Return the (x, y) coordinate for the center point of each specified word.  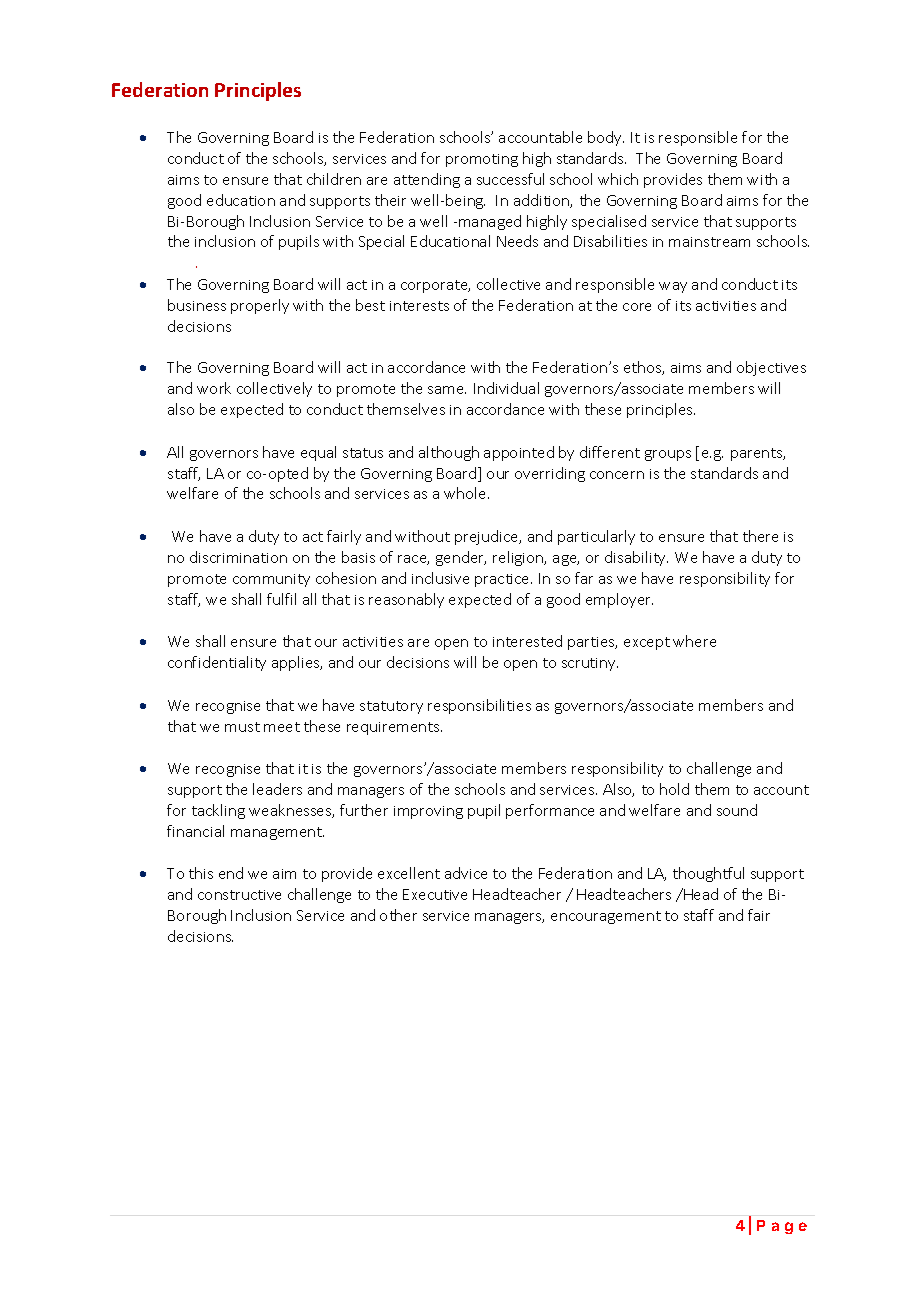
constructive (239, 895)
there (760, 536)
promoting (482, 160)
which (618, 179)
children (334, 179)
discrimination (238, 557)
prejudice (488, 537)
